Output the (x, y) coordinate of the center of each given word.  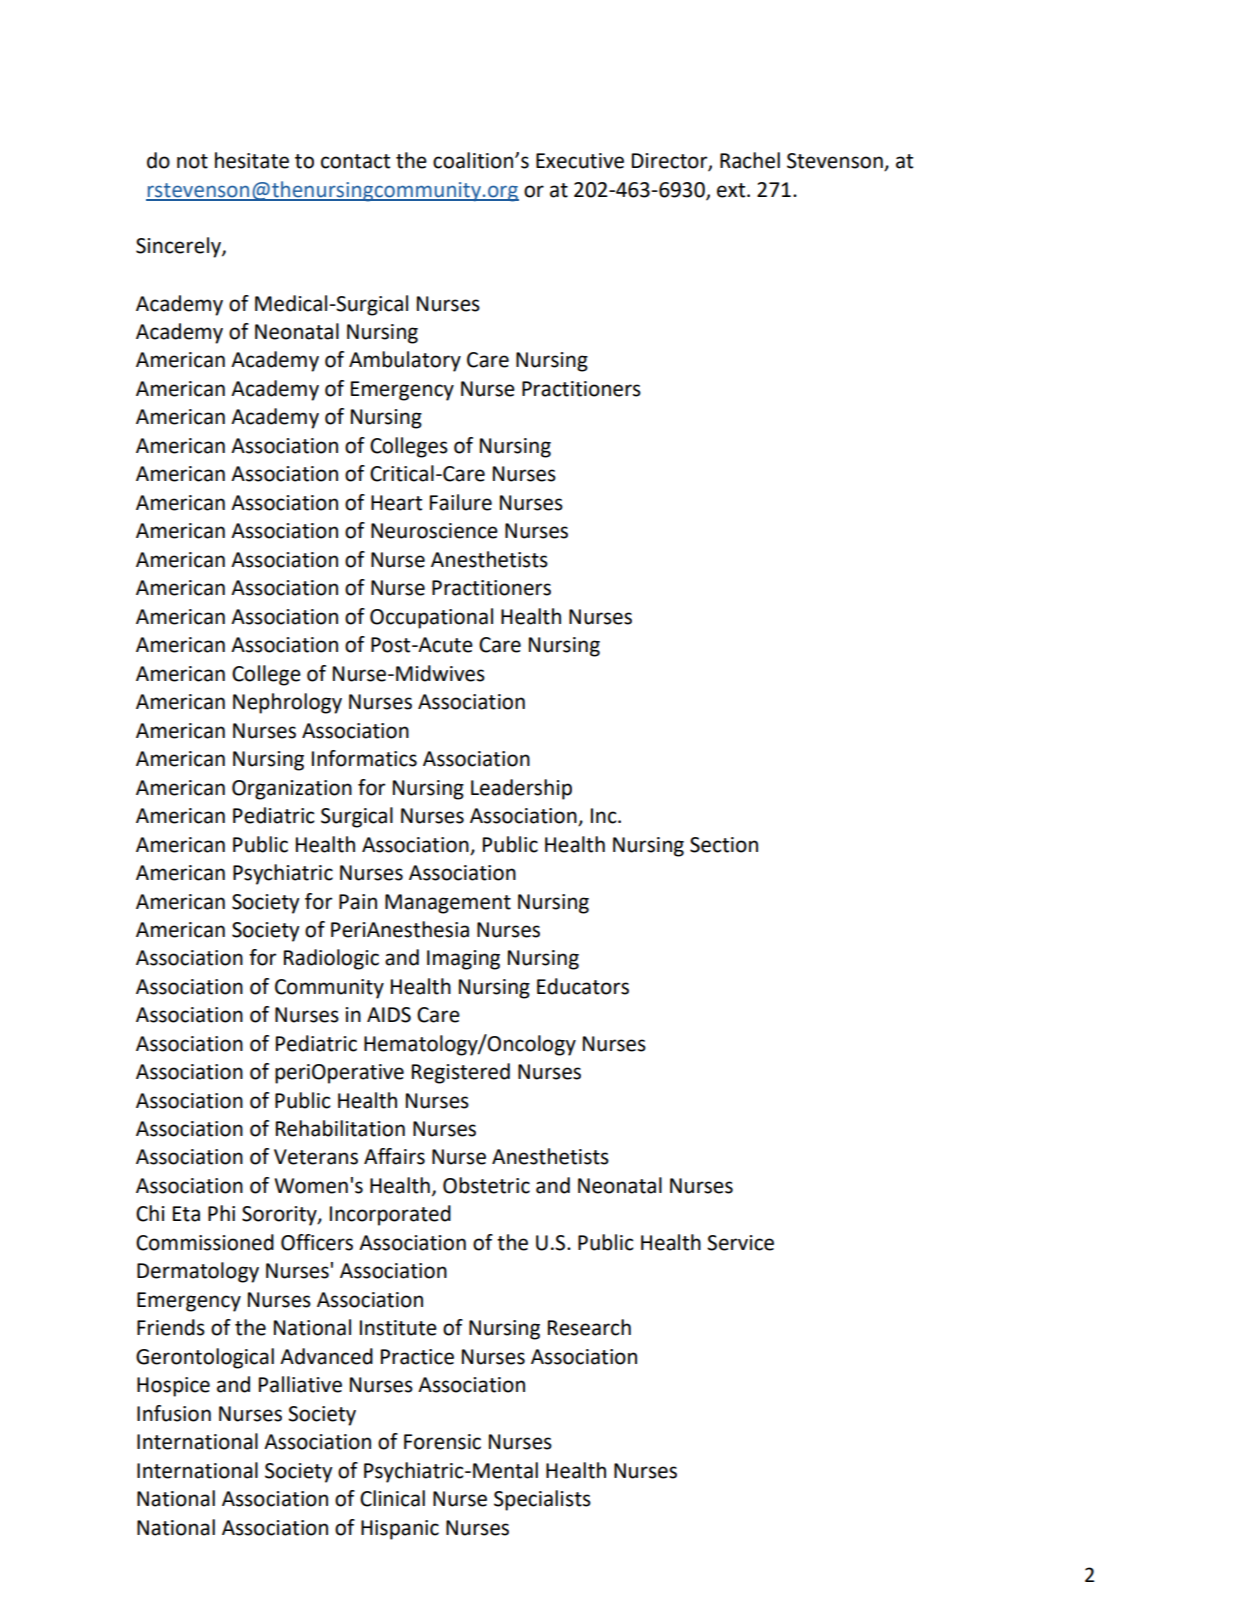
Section (724, 845)
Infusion (174, 1413)
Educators (583, 986)
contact (355, 161)
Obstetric (486, 1185)
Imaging (463, 960)
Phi (221, 1213)
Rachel (750, 160)
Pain (358, 902)
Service (740, 1243)
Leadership (521, 789)
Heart (396, 503)
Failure (461, 502)
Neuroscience (434, 531)
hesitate (252, 160)
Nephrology (287, 703)
